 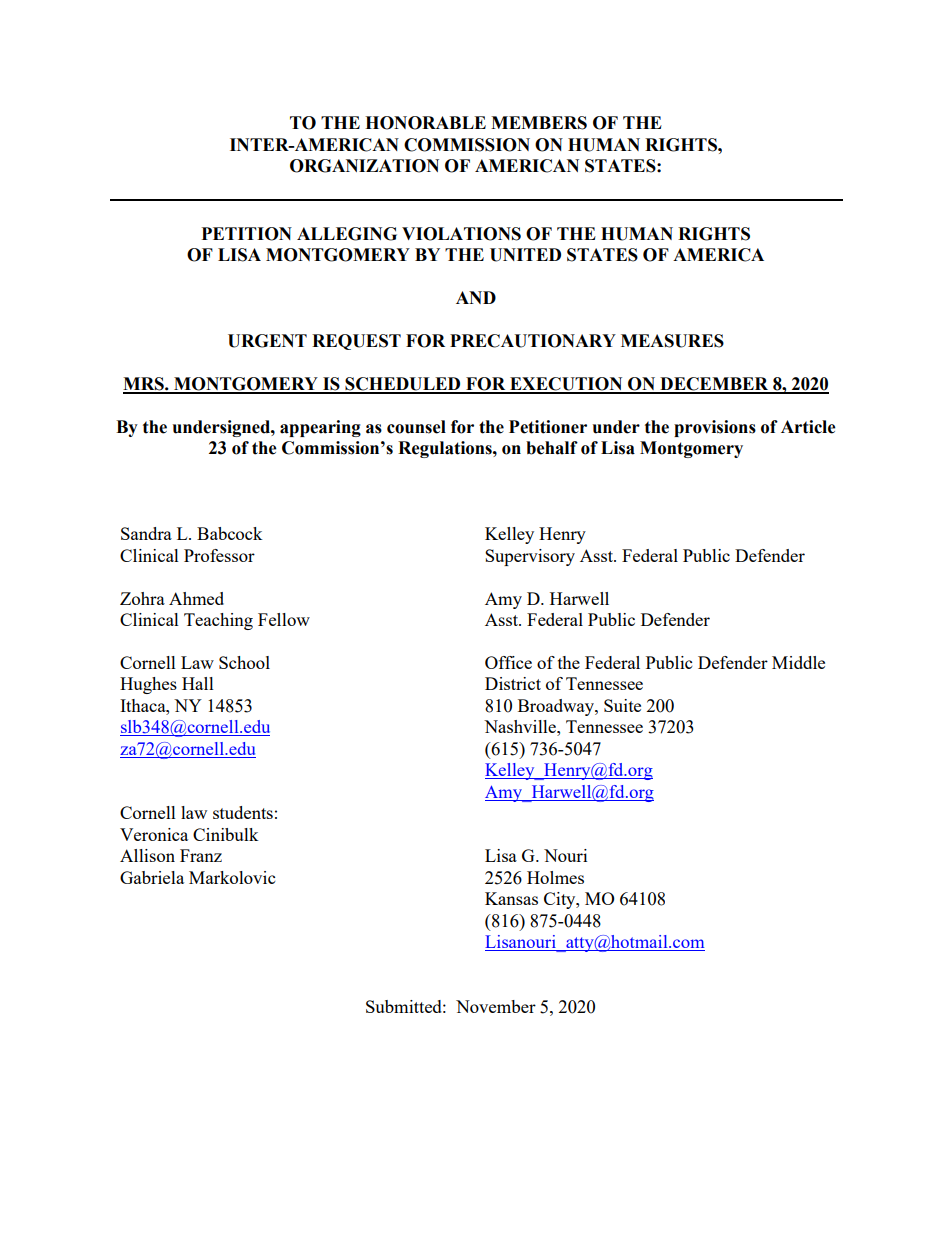 What do you see at coordinates (539, 123) in the document?
I see `MEMBERS` at bounding box center [539, 123].
